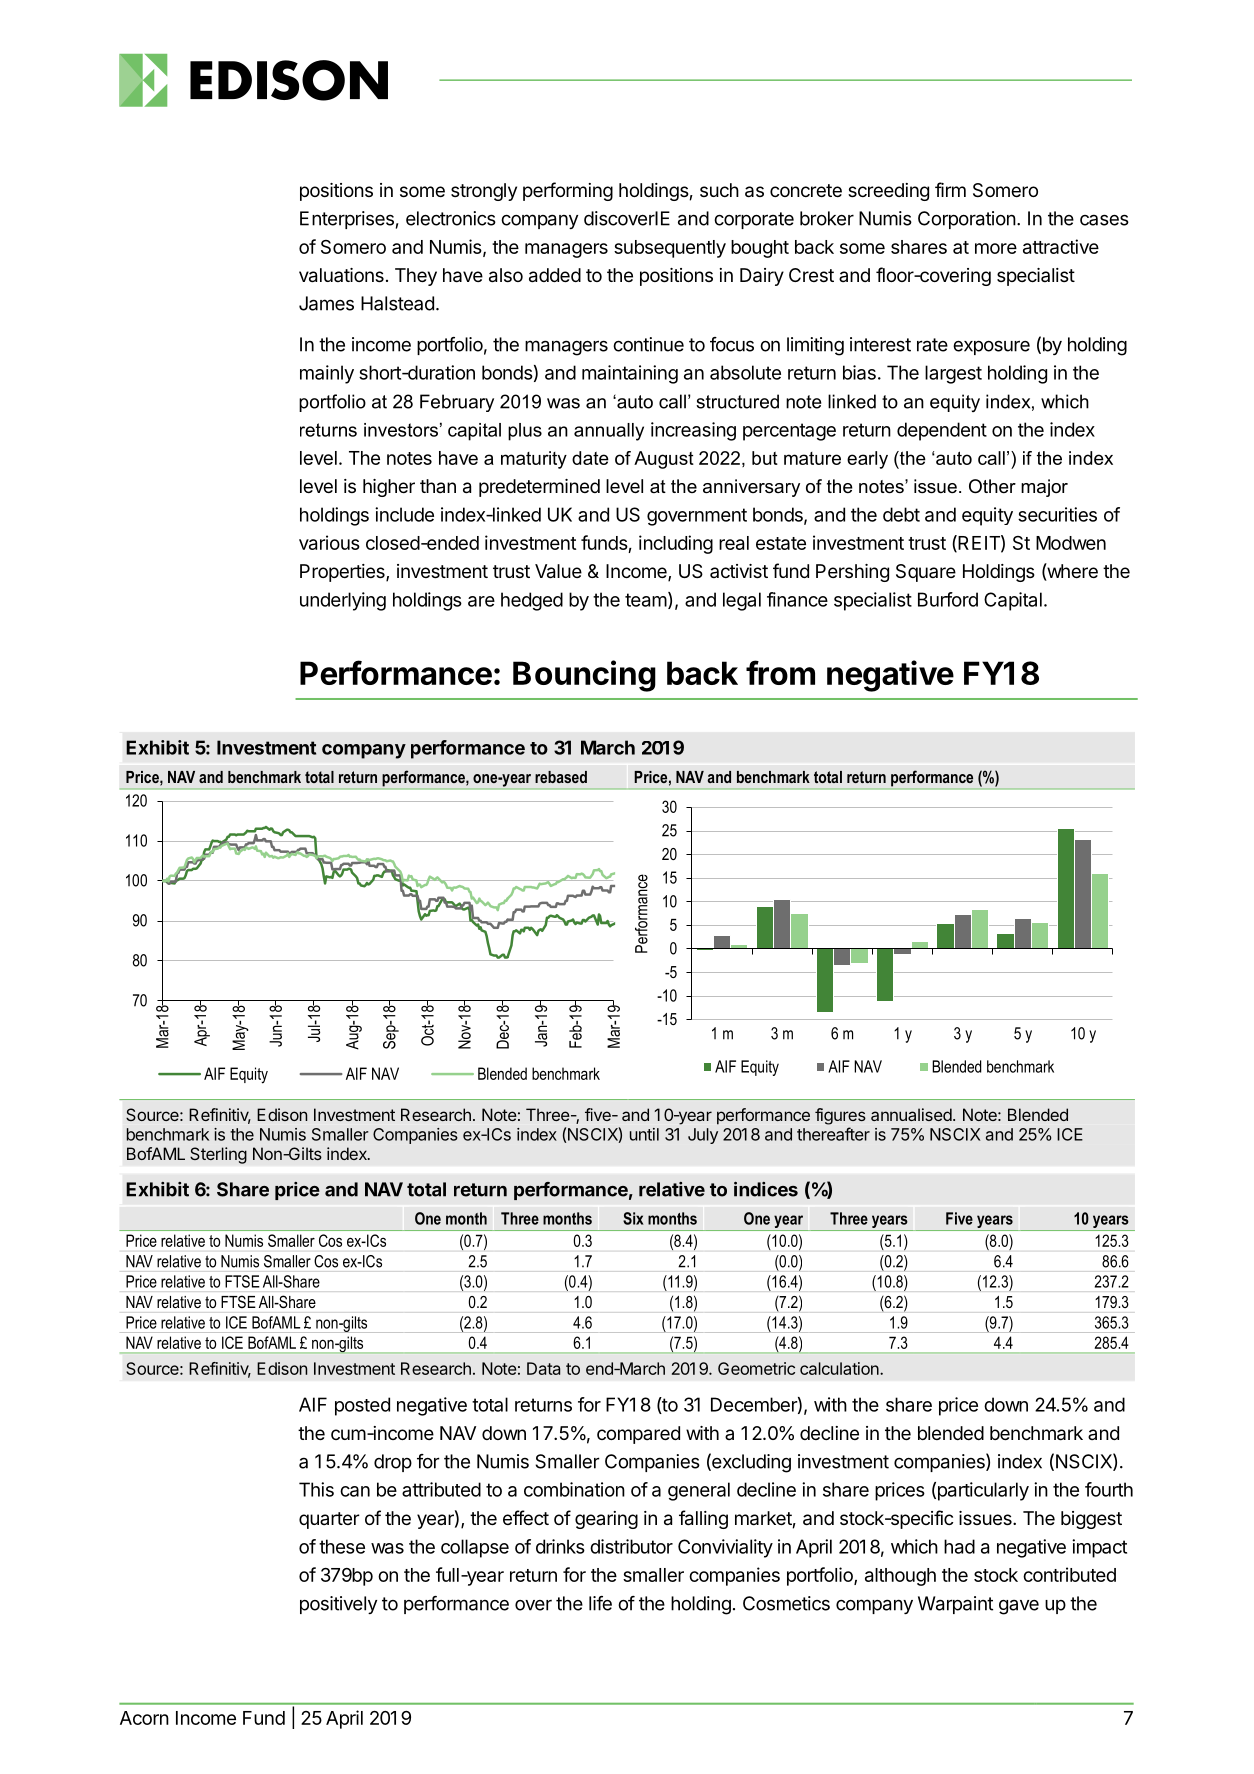  I want to click on rebased, so click(561, 777).
